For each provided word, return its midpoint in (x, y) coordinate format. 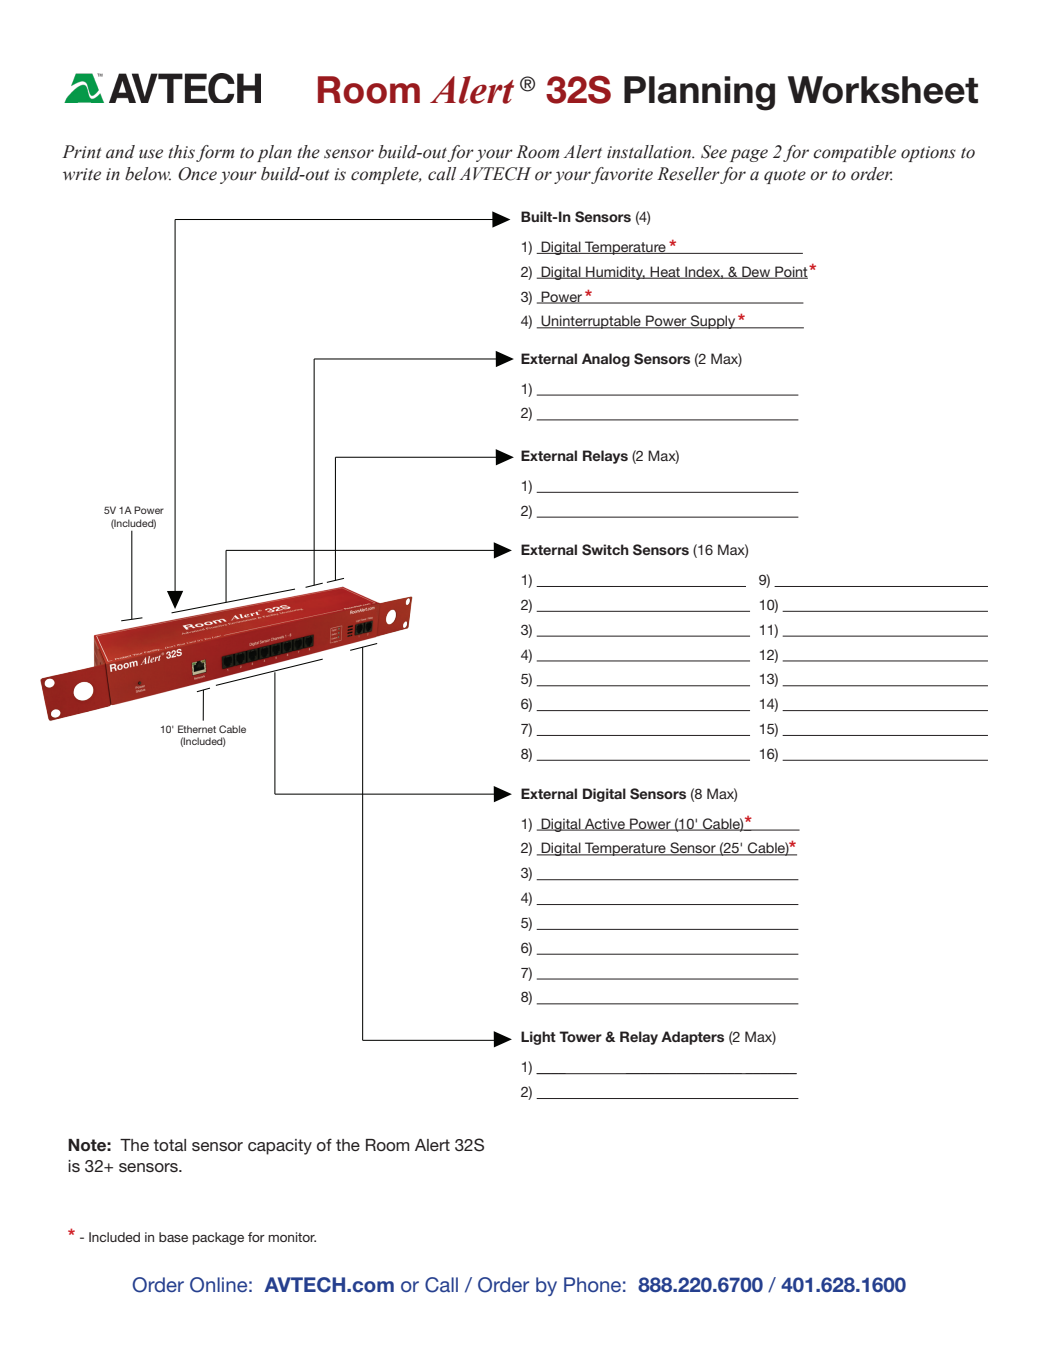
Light (538, 1038)
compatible (854, 153)
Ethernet (197, 729)
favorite (622, 175)
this (181, 152)
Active (605, 824)
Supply (713, 322)
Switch (605, 550)
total (169, 1145)
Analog (606, 360)
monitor (292, 1237)
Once (197, 174)
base (173, 1237)
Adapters (692, 1038)
